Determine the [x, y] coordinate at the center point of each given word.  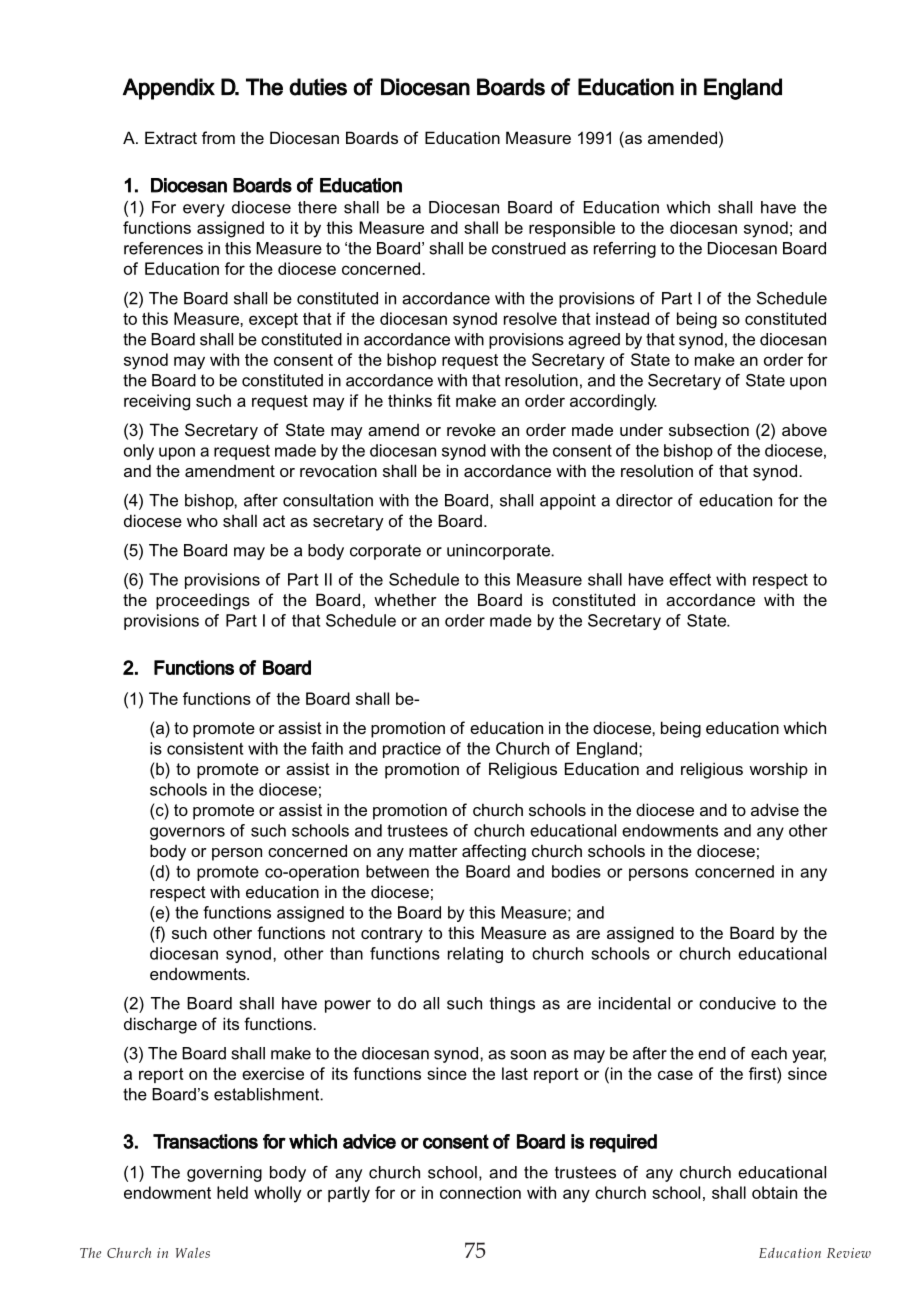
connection [480, 1192]
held [232, 1192]
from [218, 137]
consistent [205, 748]
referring [625, 250]
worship [778, 770]
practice [412, 750]
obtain [774, 1192]
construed [529, 248]
